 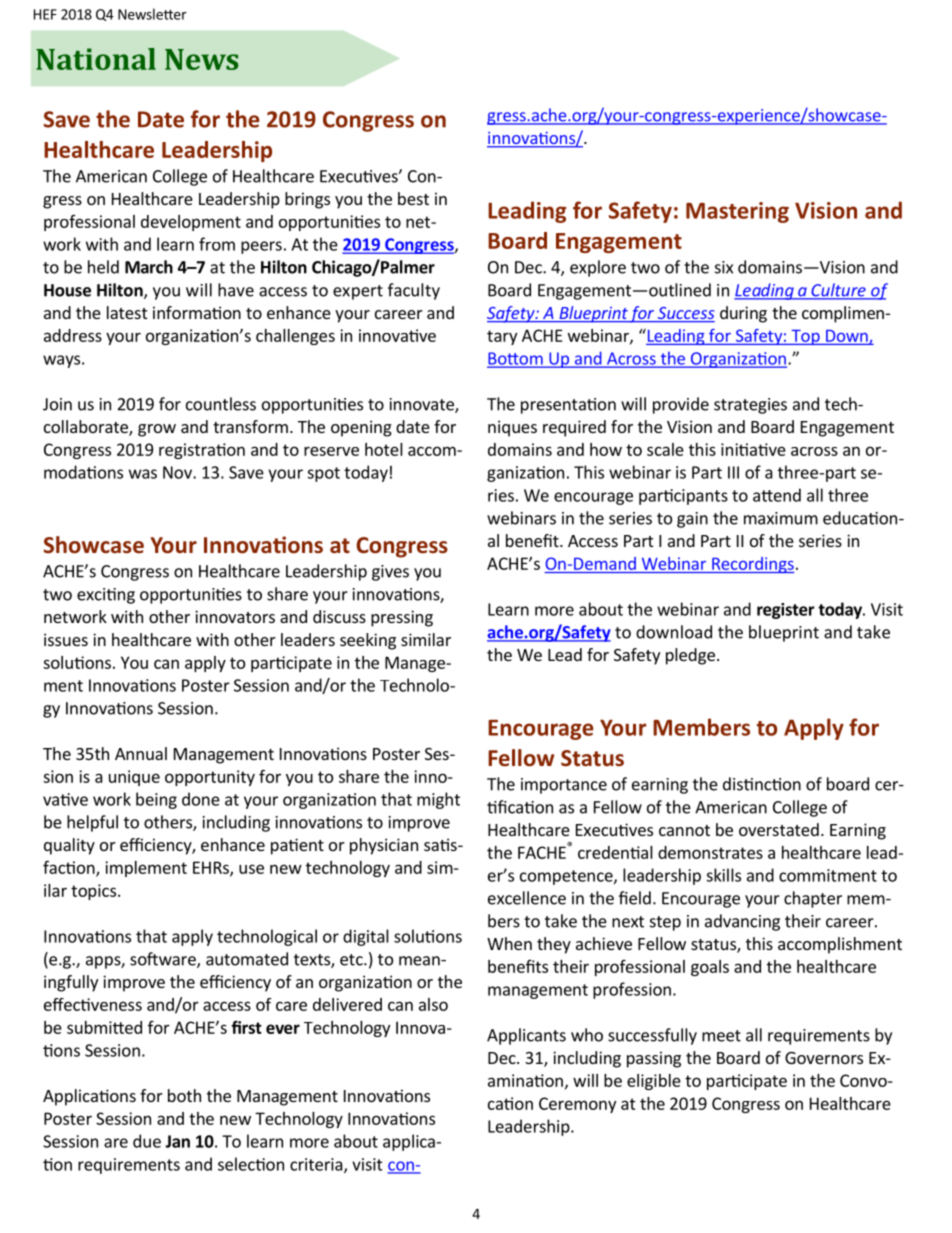 I want to click on overstated, so click(x=779, y=829).
